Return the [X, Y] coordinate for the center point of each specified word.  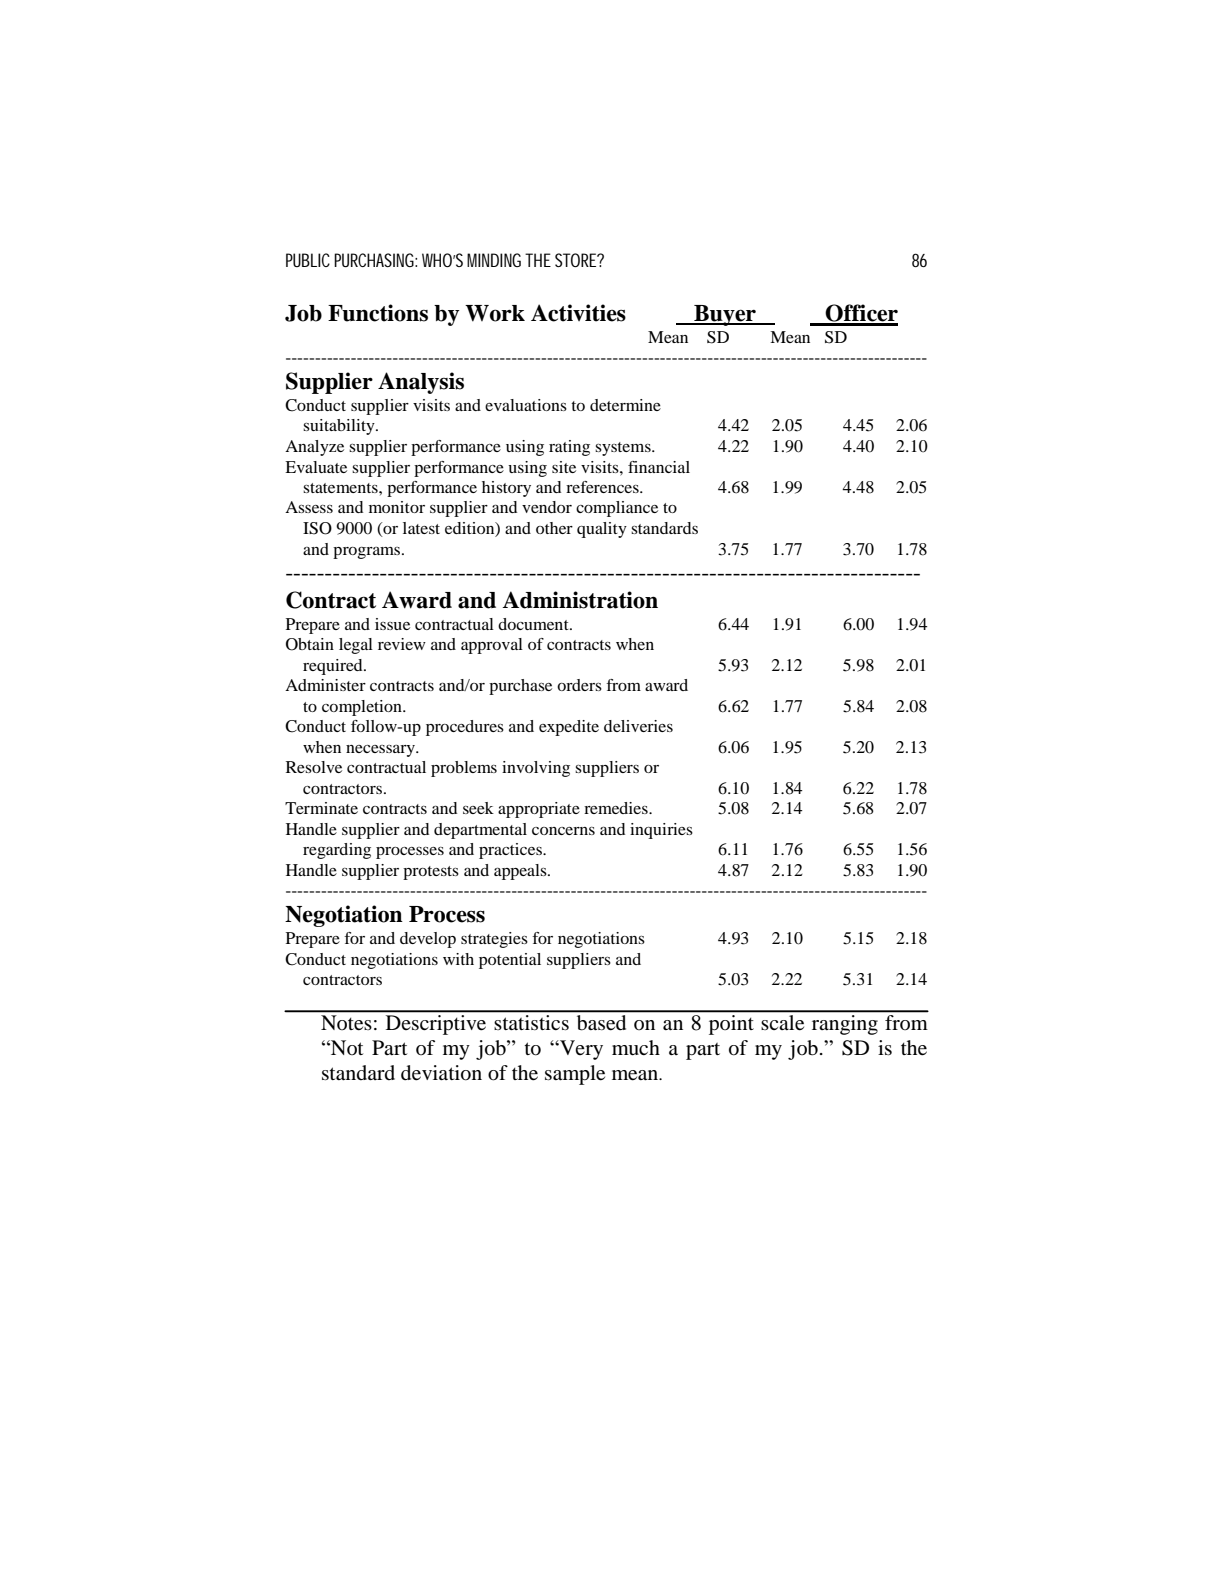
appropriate [539, 810]
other [554, 528]
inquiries [661, 831]
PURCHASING [375, 260]
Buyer [725, 315]
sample [575, 1075]
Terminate [321, 808]
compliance [617, 509]
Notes [346, 1022]
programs [366, 553]
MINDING [494, 260]
